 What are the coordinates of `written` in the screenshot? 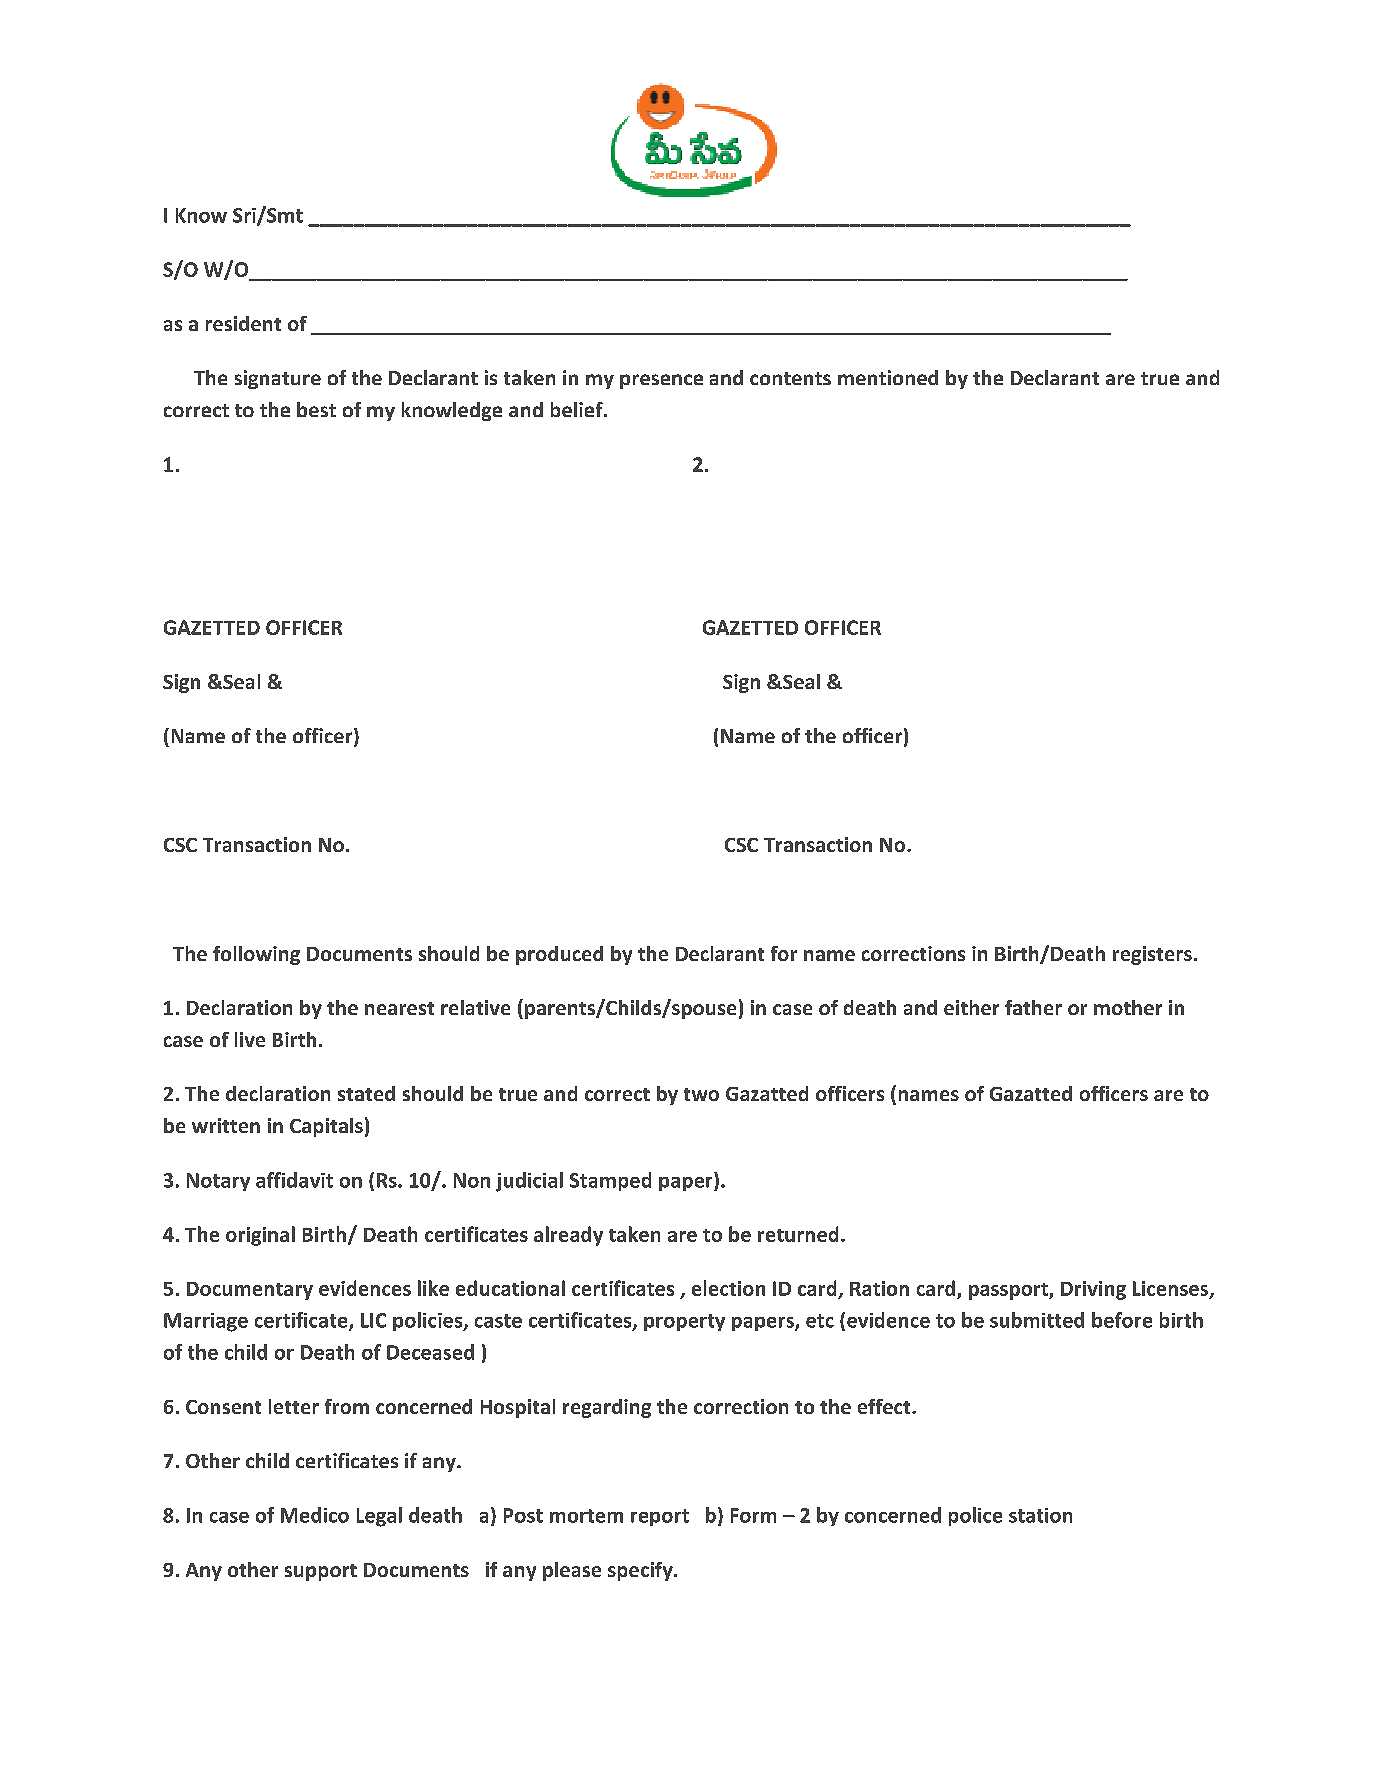 It's located at (226, 1125).
